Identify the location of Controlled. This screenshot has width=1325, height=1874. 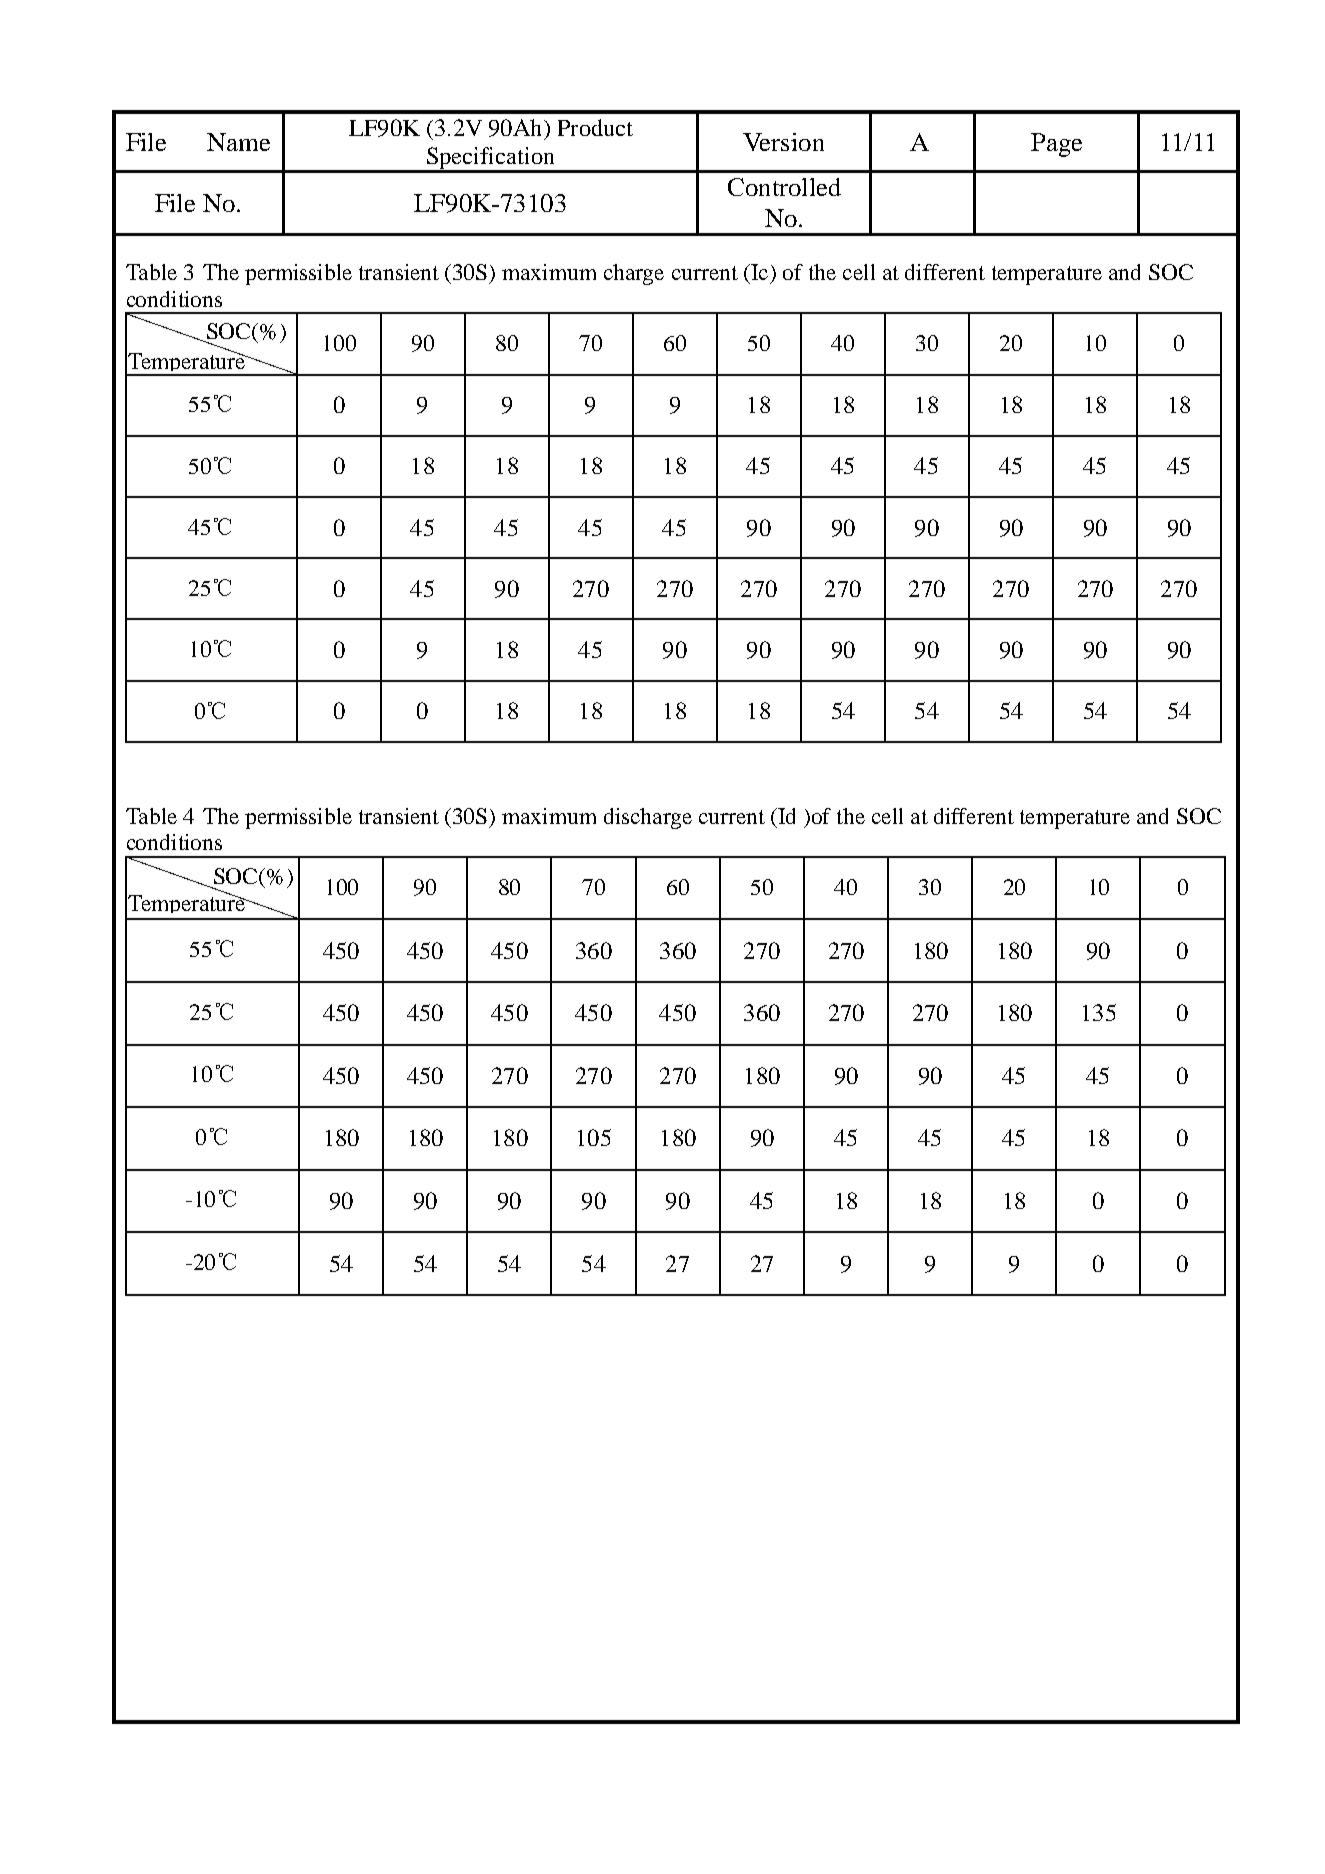
(784, 187).
